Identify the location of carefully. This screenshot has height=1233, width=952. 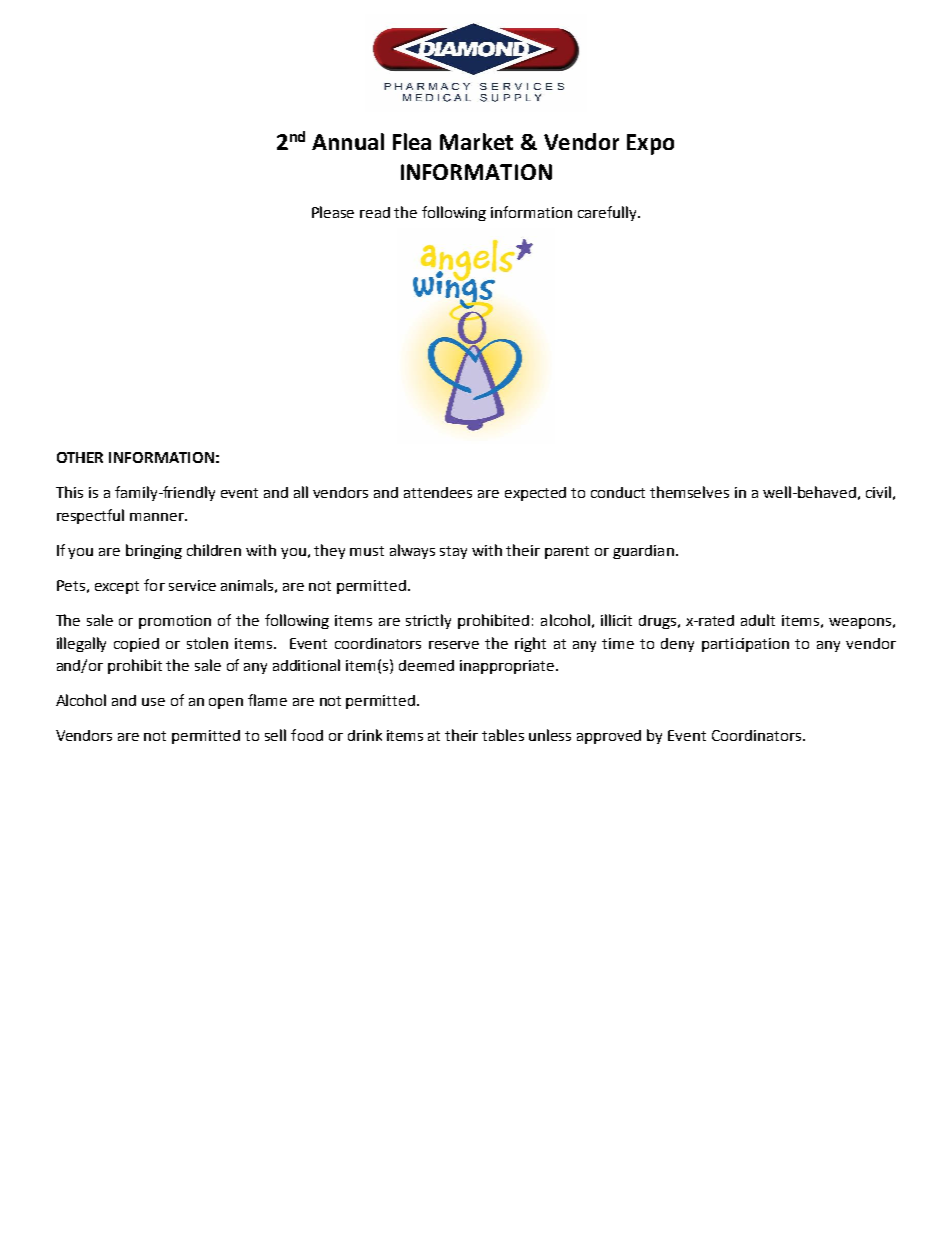
(608, 213).
